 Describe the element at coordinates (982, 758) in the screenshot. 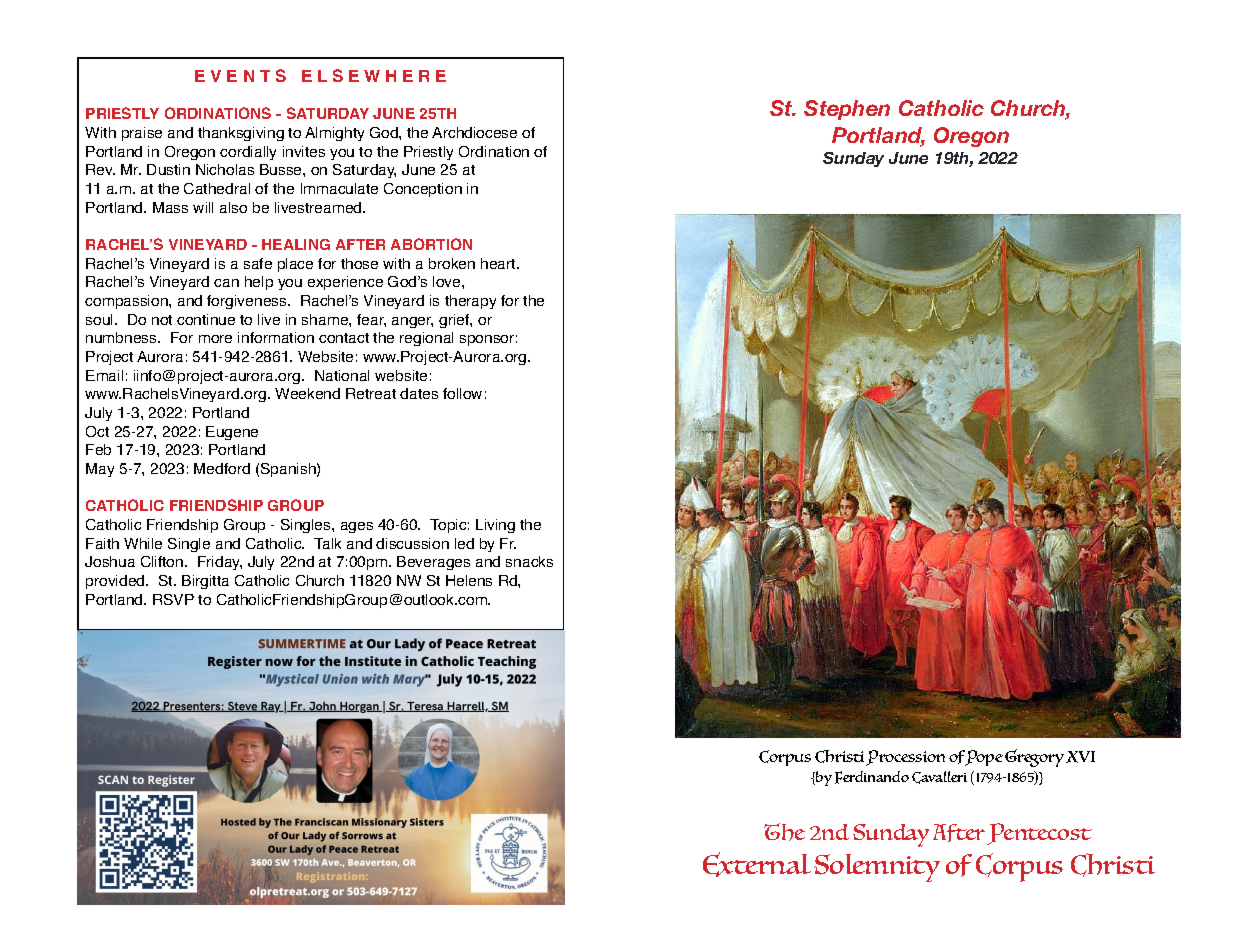

I see `Pope` at that location.
